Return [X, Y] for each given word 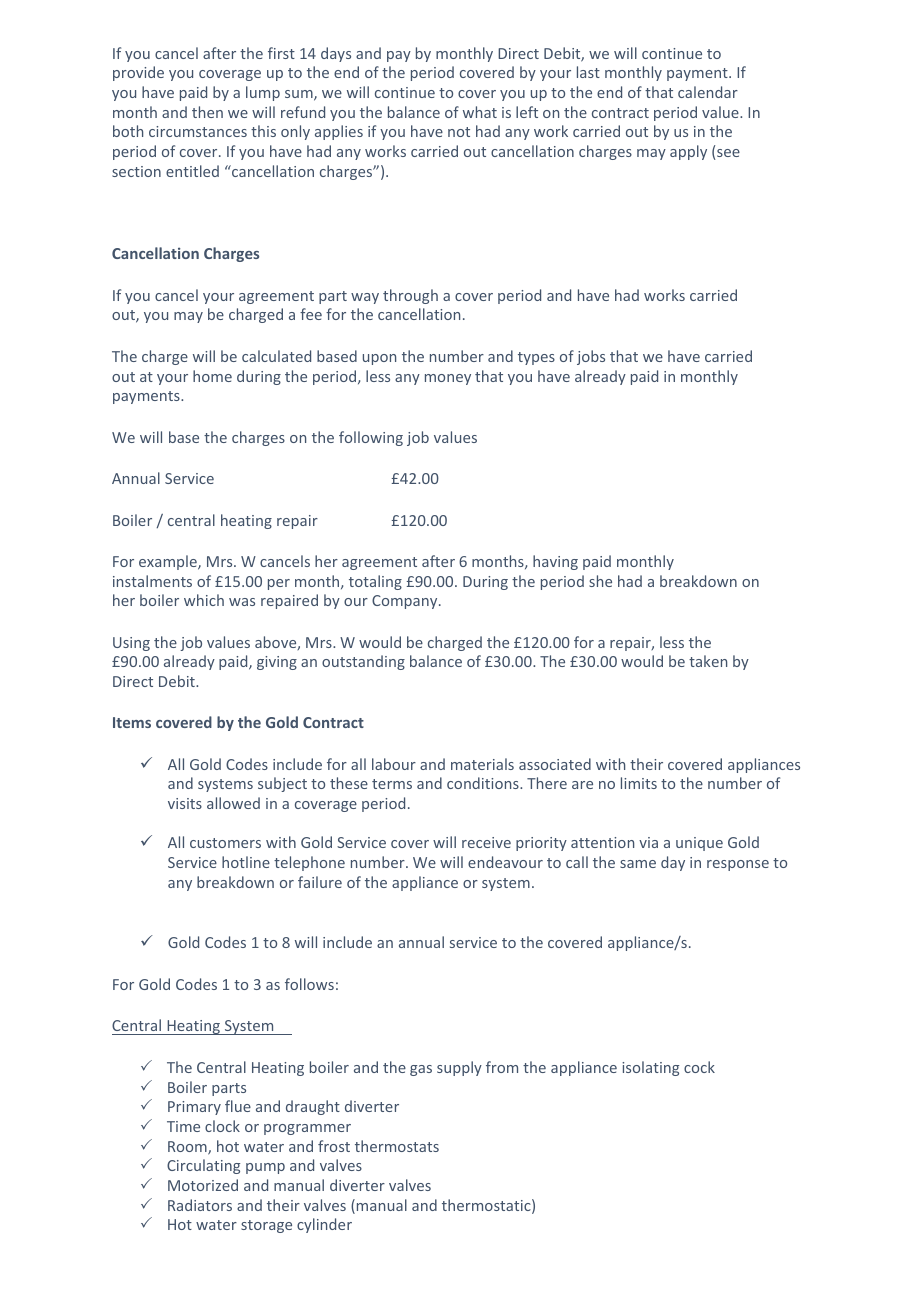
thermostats [397, 1146]
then [207, 112]
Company [406, 602]
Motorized [203, 1185]
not [459, 132]
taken [708, 661]
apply [688, 152]
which [204, 600]
